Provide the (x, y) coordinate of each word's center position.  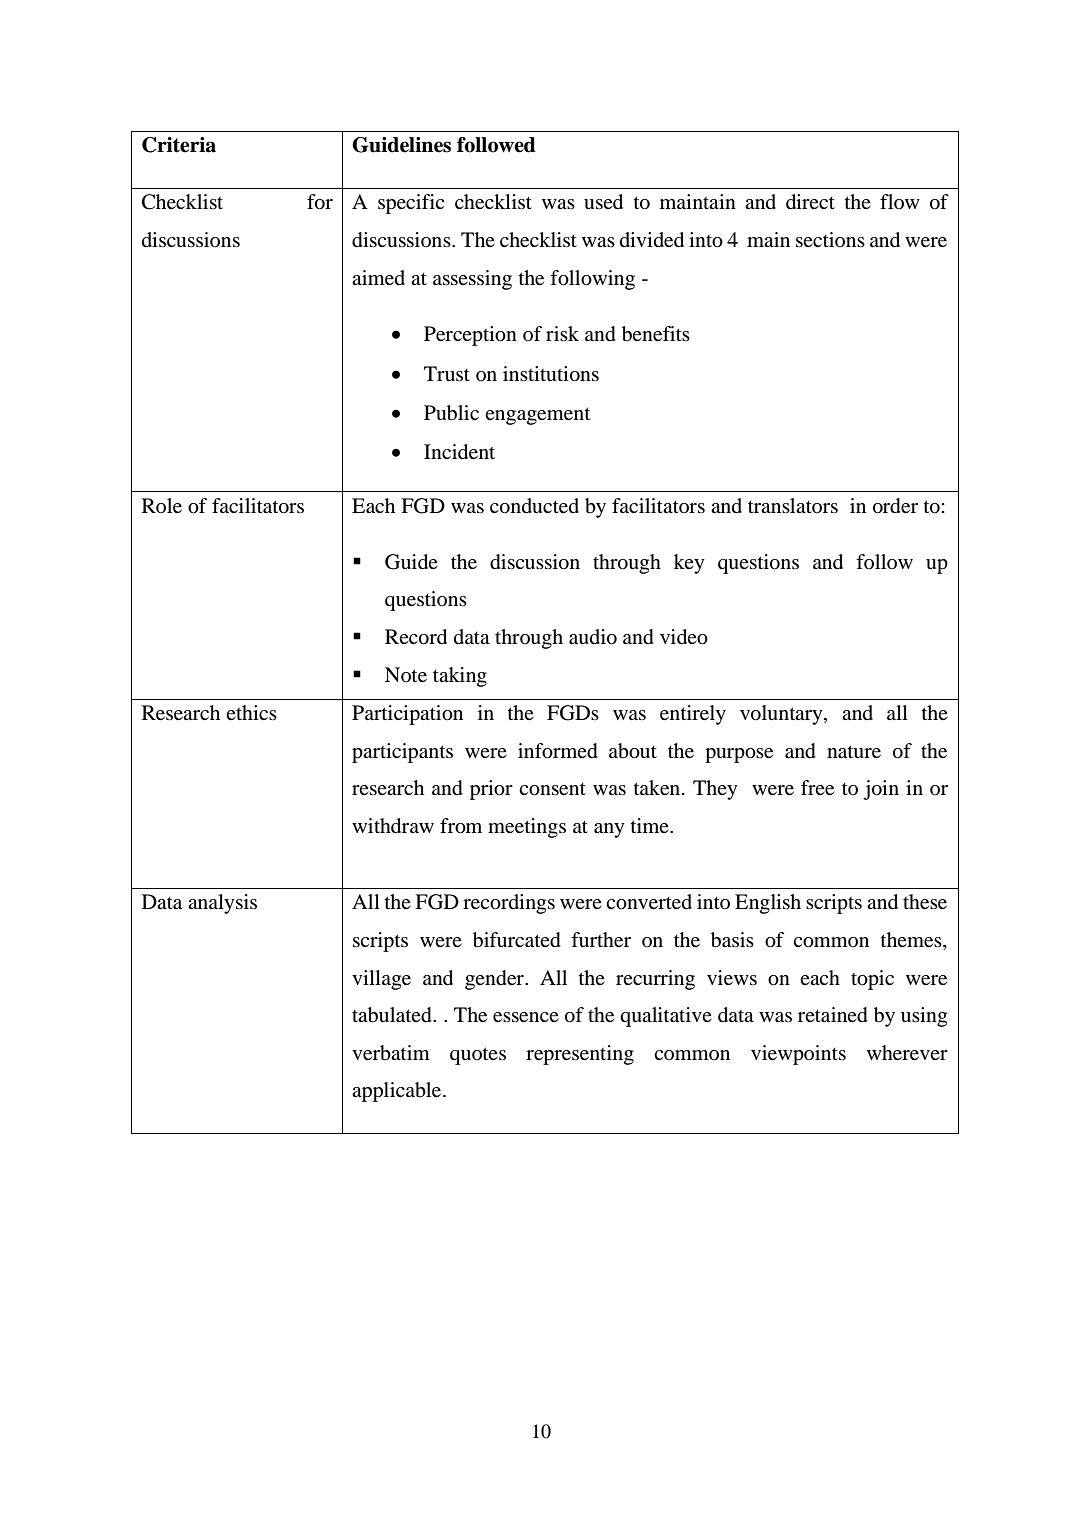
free (817, 788)
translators (793, 505)
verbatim (391, 1053)
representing (580, 1055)
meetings (527, 828)
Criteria (179, 145)
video (684, 637)
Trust (447, 373)
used (603, 202)
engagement (537, 416)
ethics (251, 712)
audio (593, 637)
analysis (222, 904)
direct (810, 202)
